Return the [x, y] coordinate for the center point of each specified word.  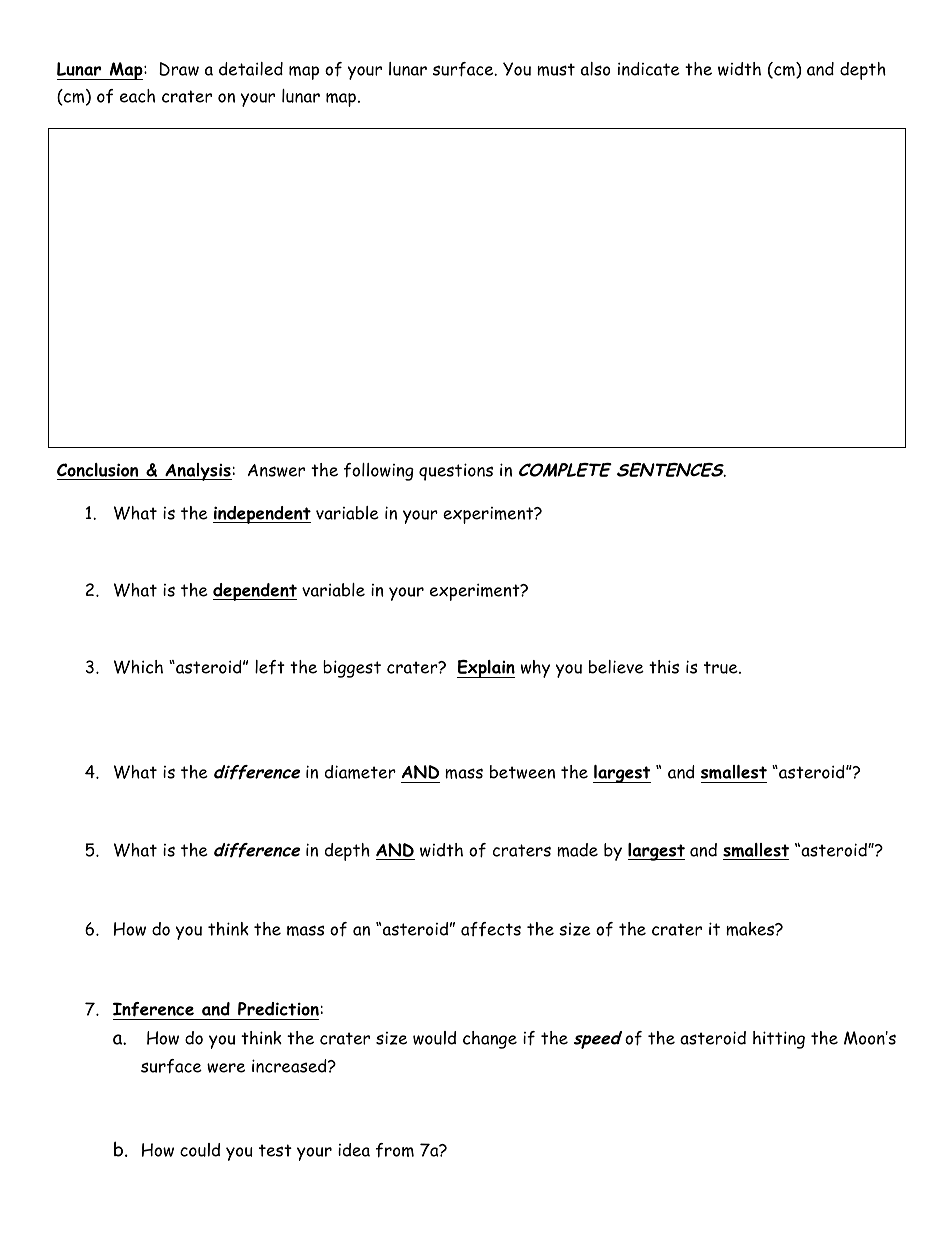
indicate [649, 69]
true [722, 667]
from [395, 1150]
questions [456, 472]
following [379, 472]
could [200, 1150]
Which [138, 667]
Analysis [197, 472]
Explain [486, 669]
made [577, 850]
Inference [153, 1009]
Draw [179, 69]
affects [491, 929]
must [556, 69]
